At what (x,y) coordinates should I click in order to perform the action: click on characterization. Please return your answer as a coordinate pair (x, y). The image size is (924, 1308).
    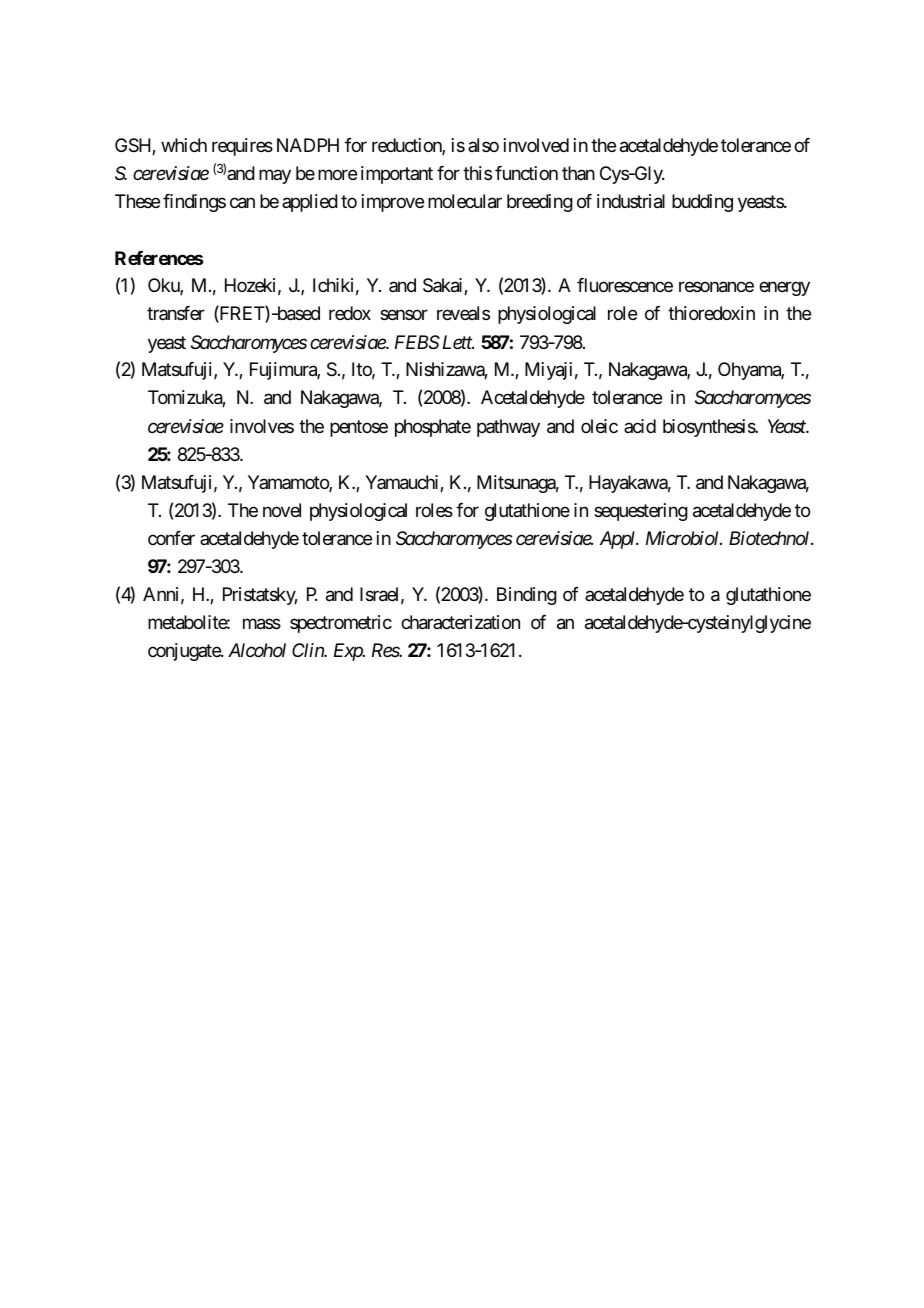
    Looking at the image, I should click on (460, 622).
